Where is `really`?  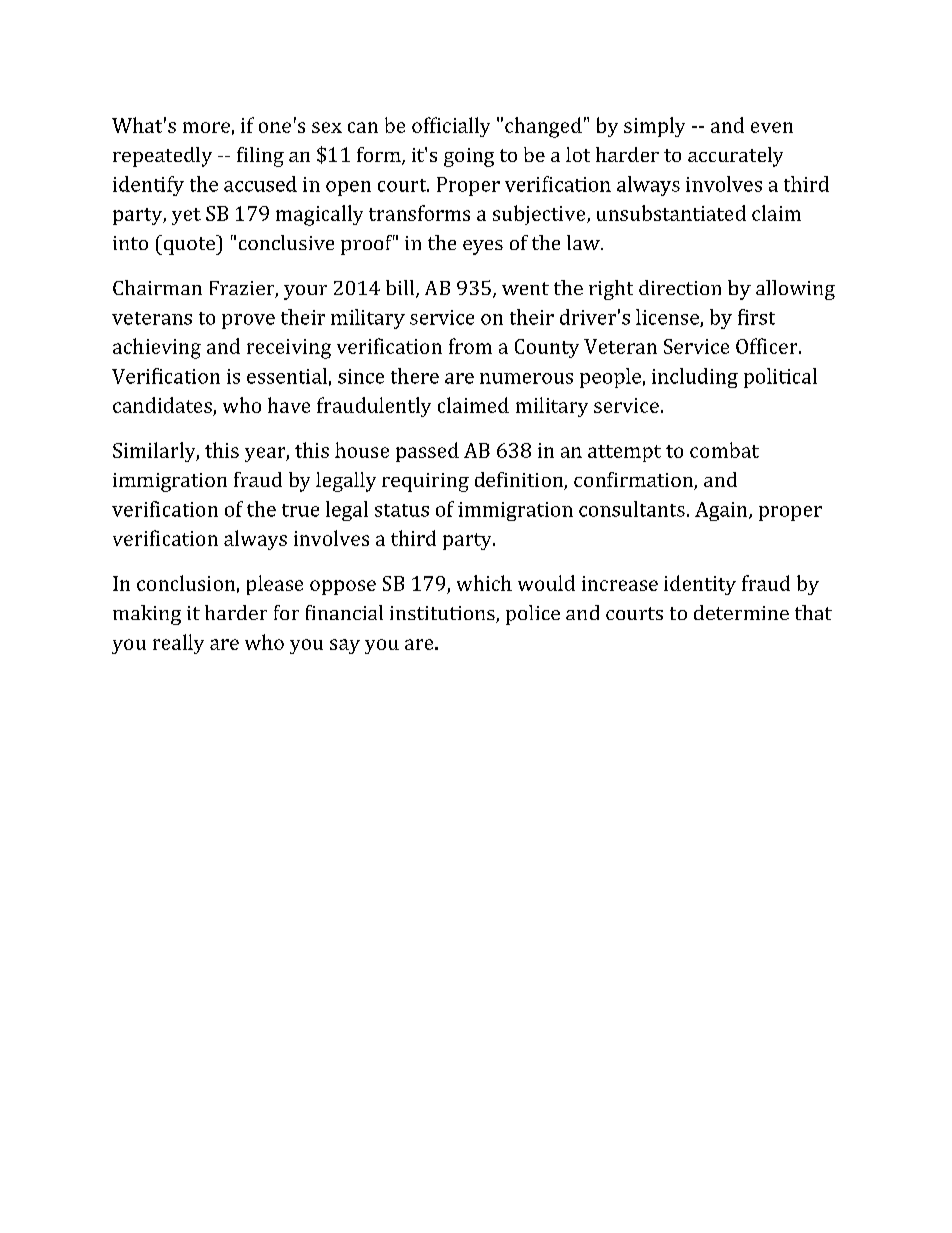
really is located at coordinates (178, 644).
